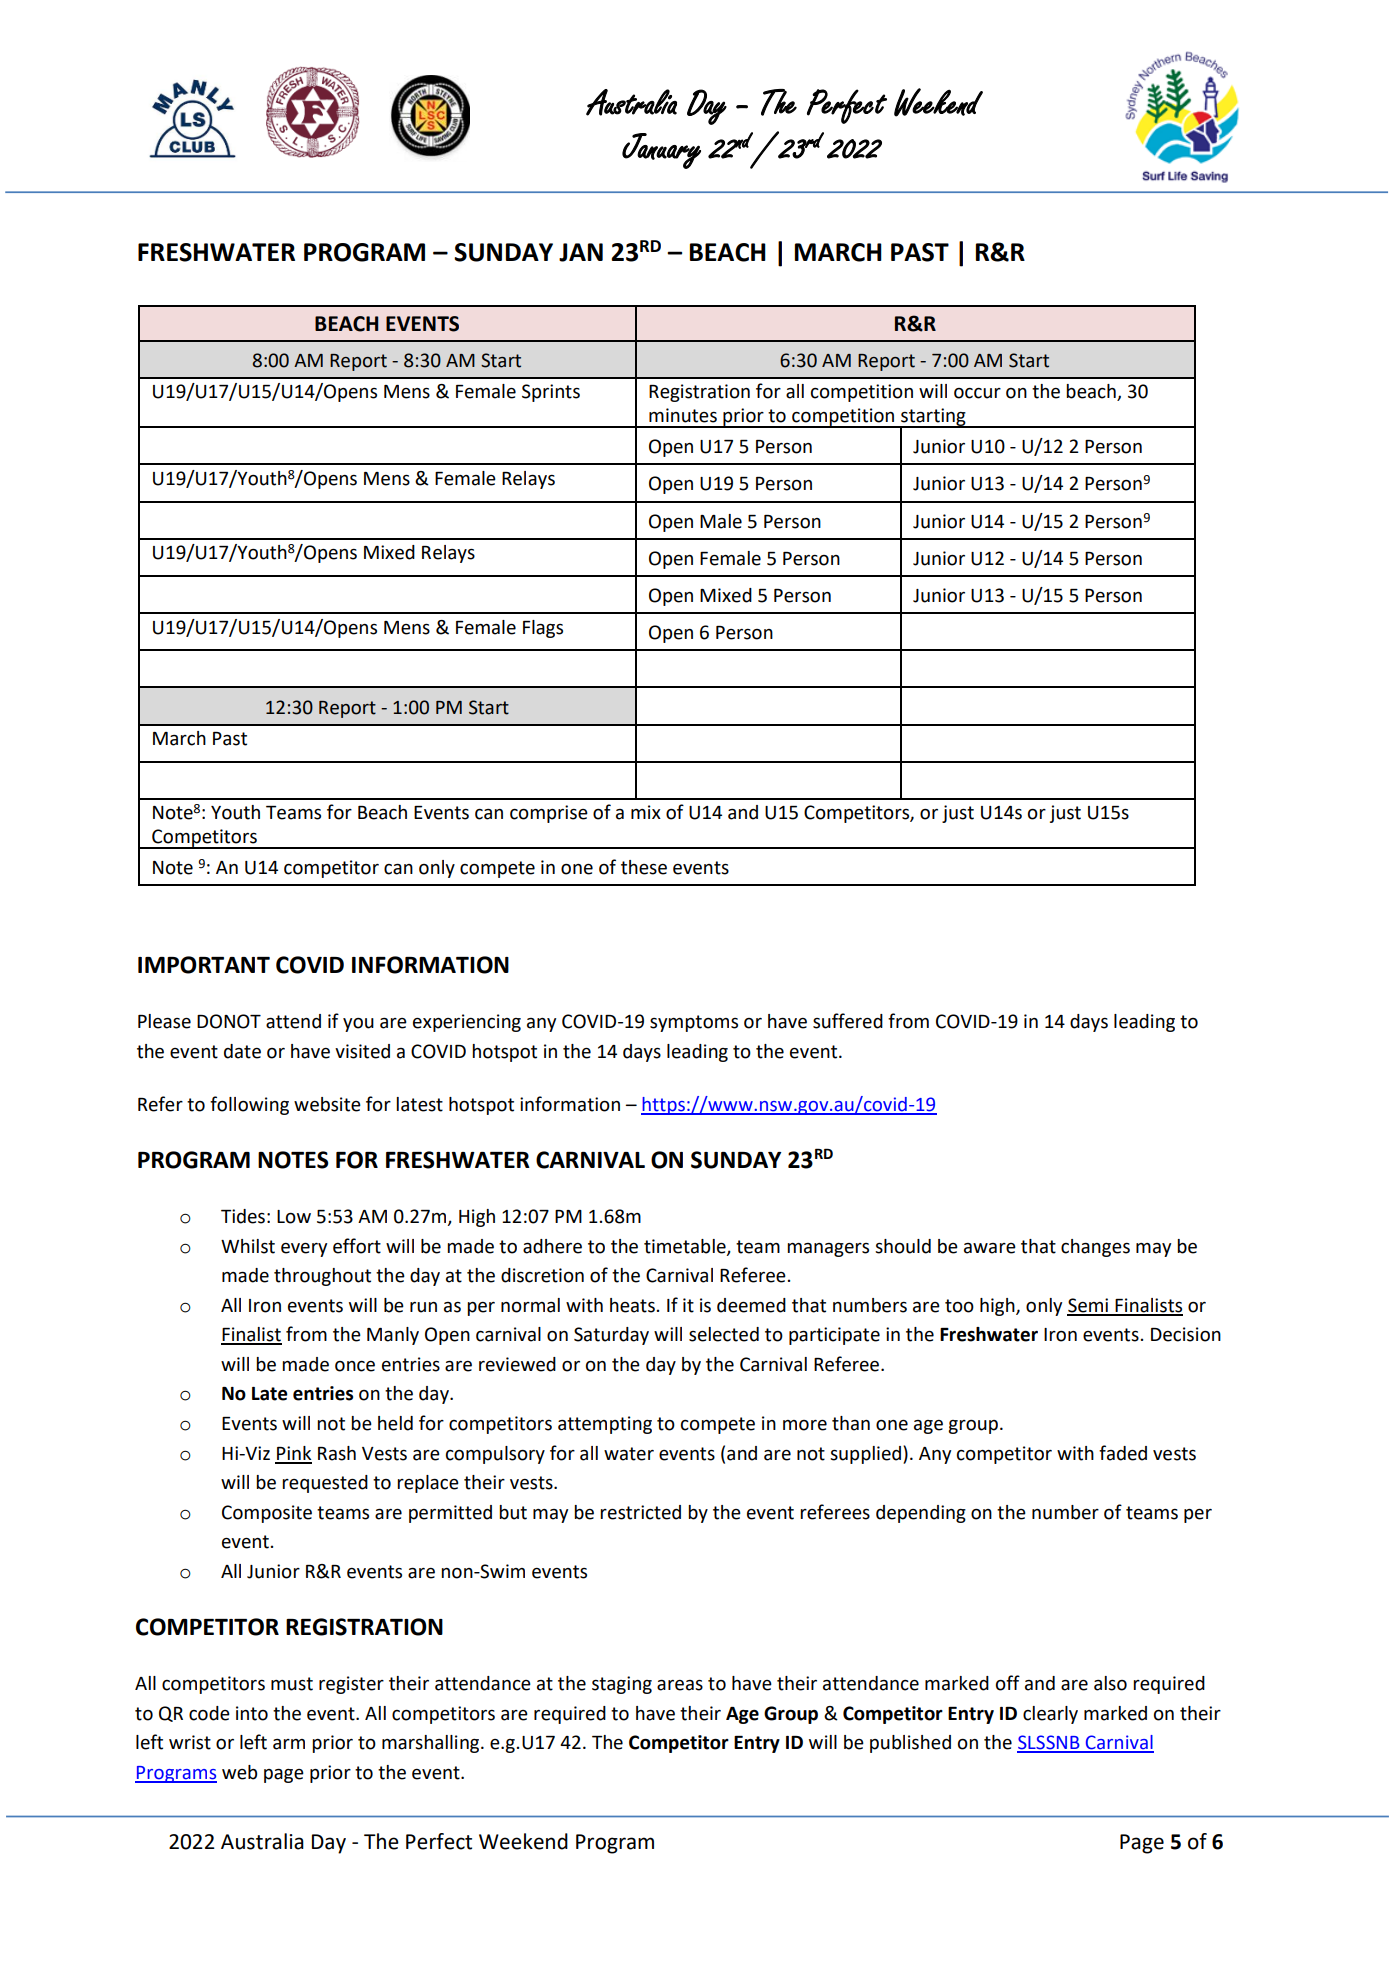  Describe the element at coordinates (605, 1425) in the document. I see `attempting` at that location.
